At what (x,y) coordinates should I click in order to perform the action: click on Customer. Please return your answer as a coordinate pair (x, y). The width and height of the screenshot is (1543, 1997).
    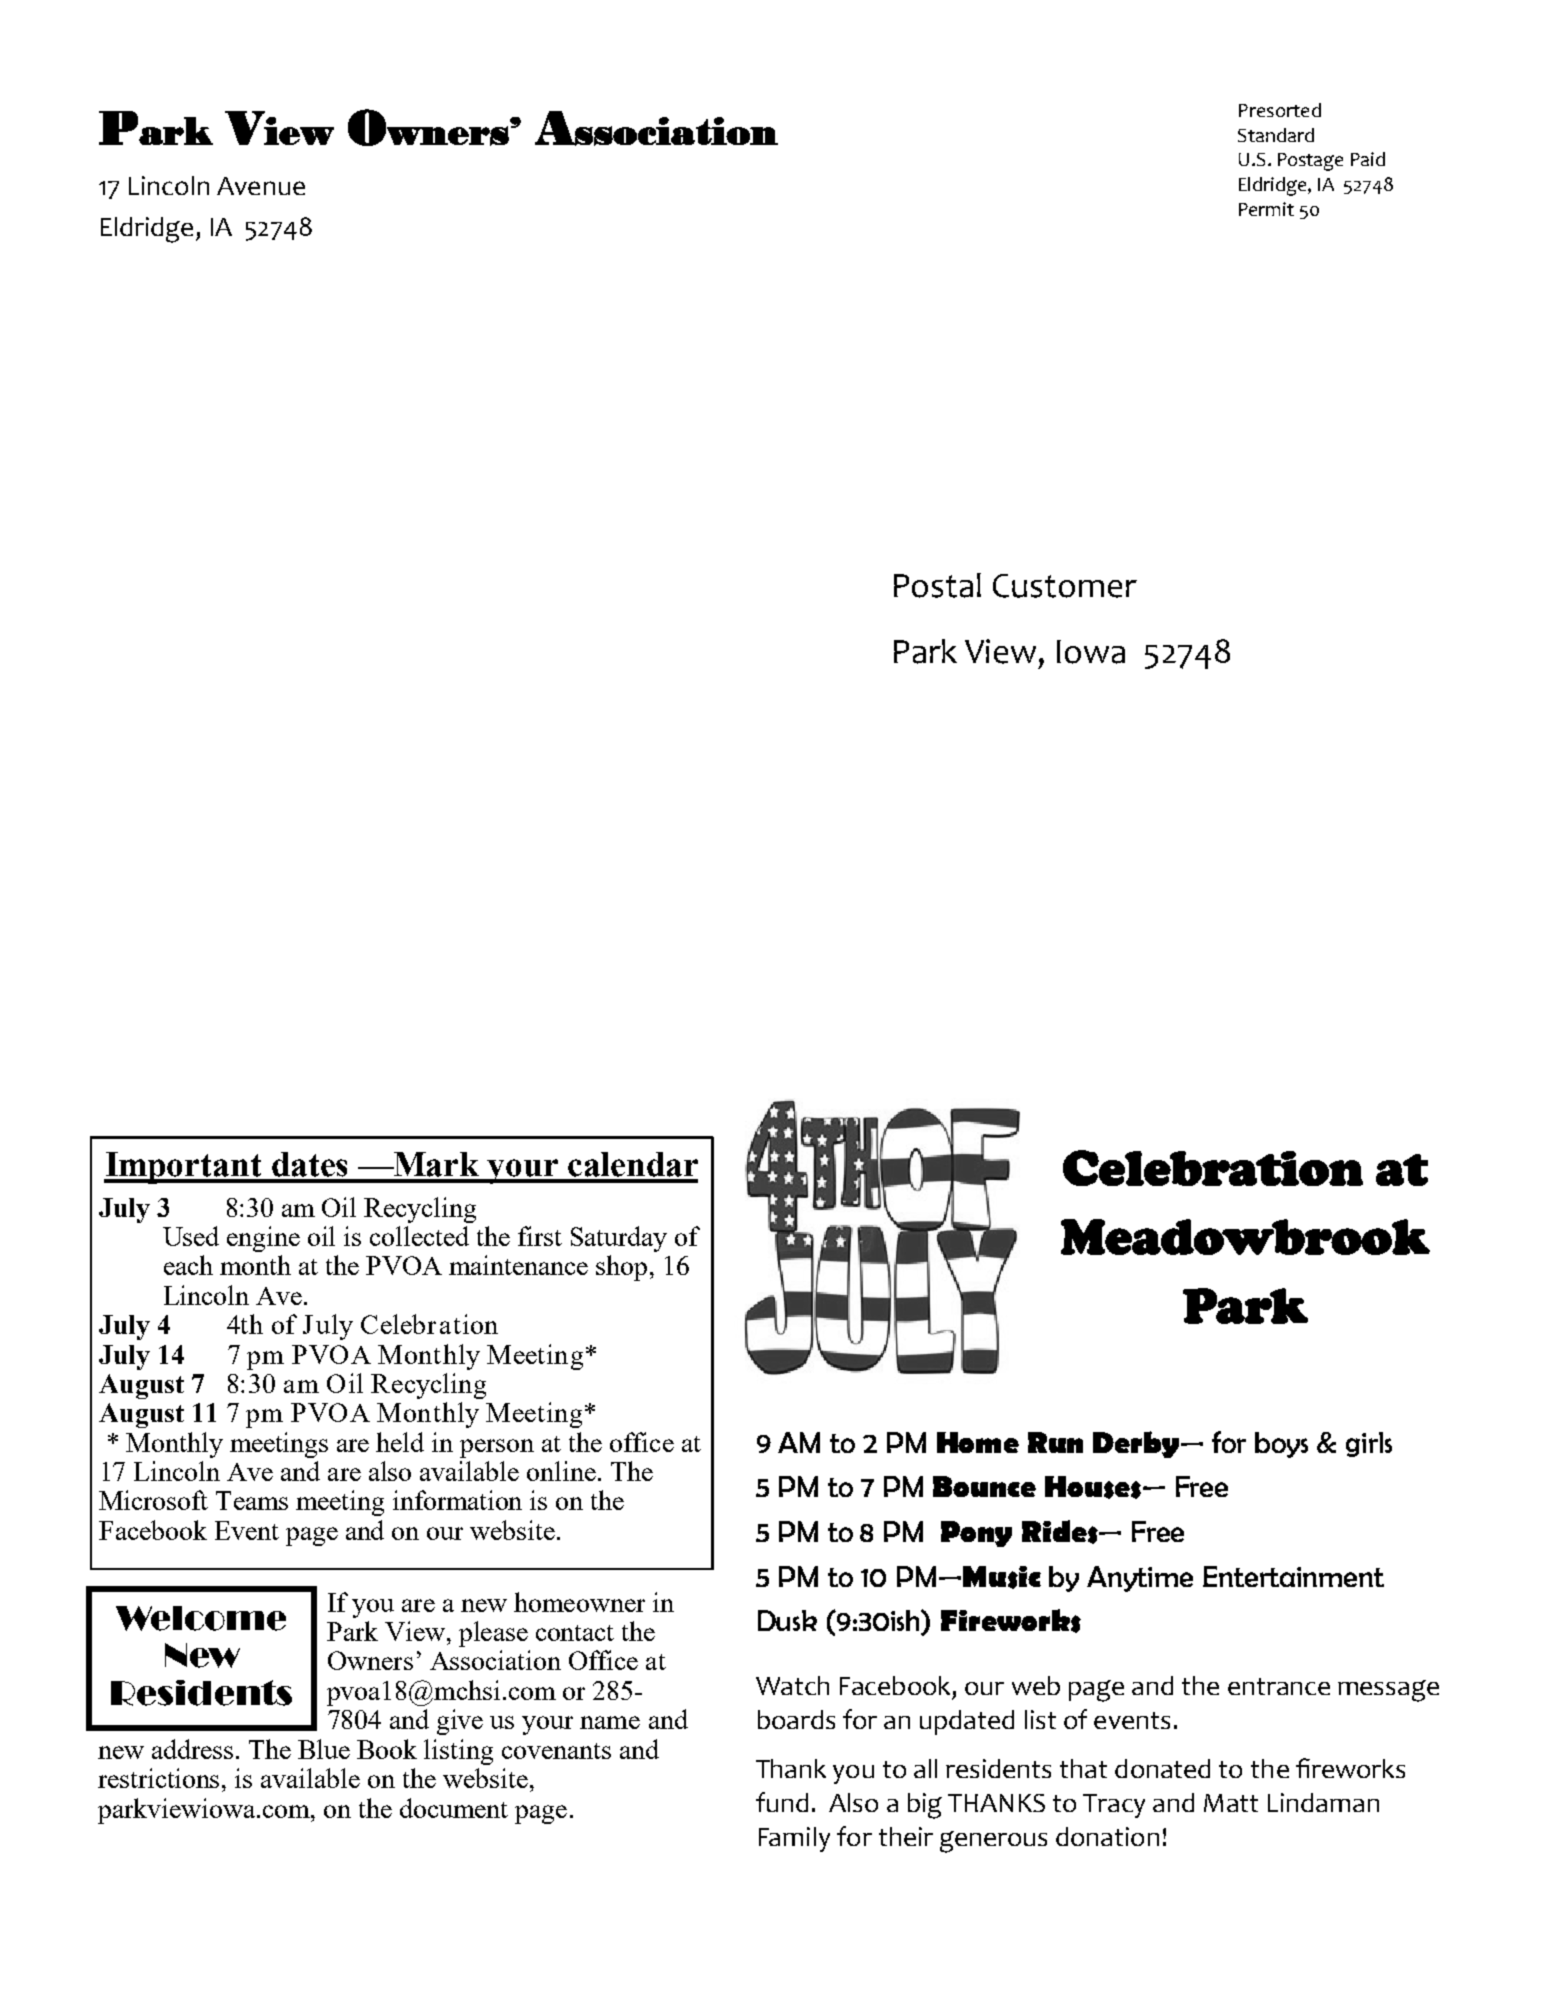
    Looking at the image, I should click on (1065, 586).
